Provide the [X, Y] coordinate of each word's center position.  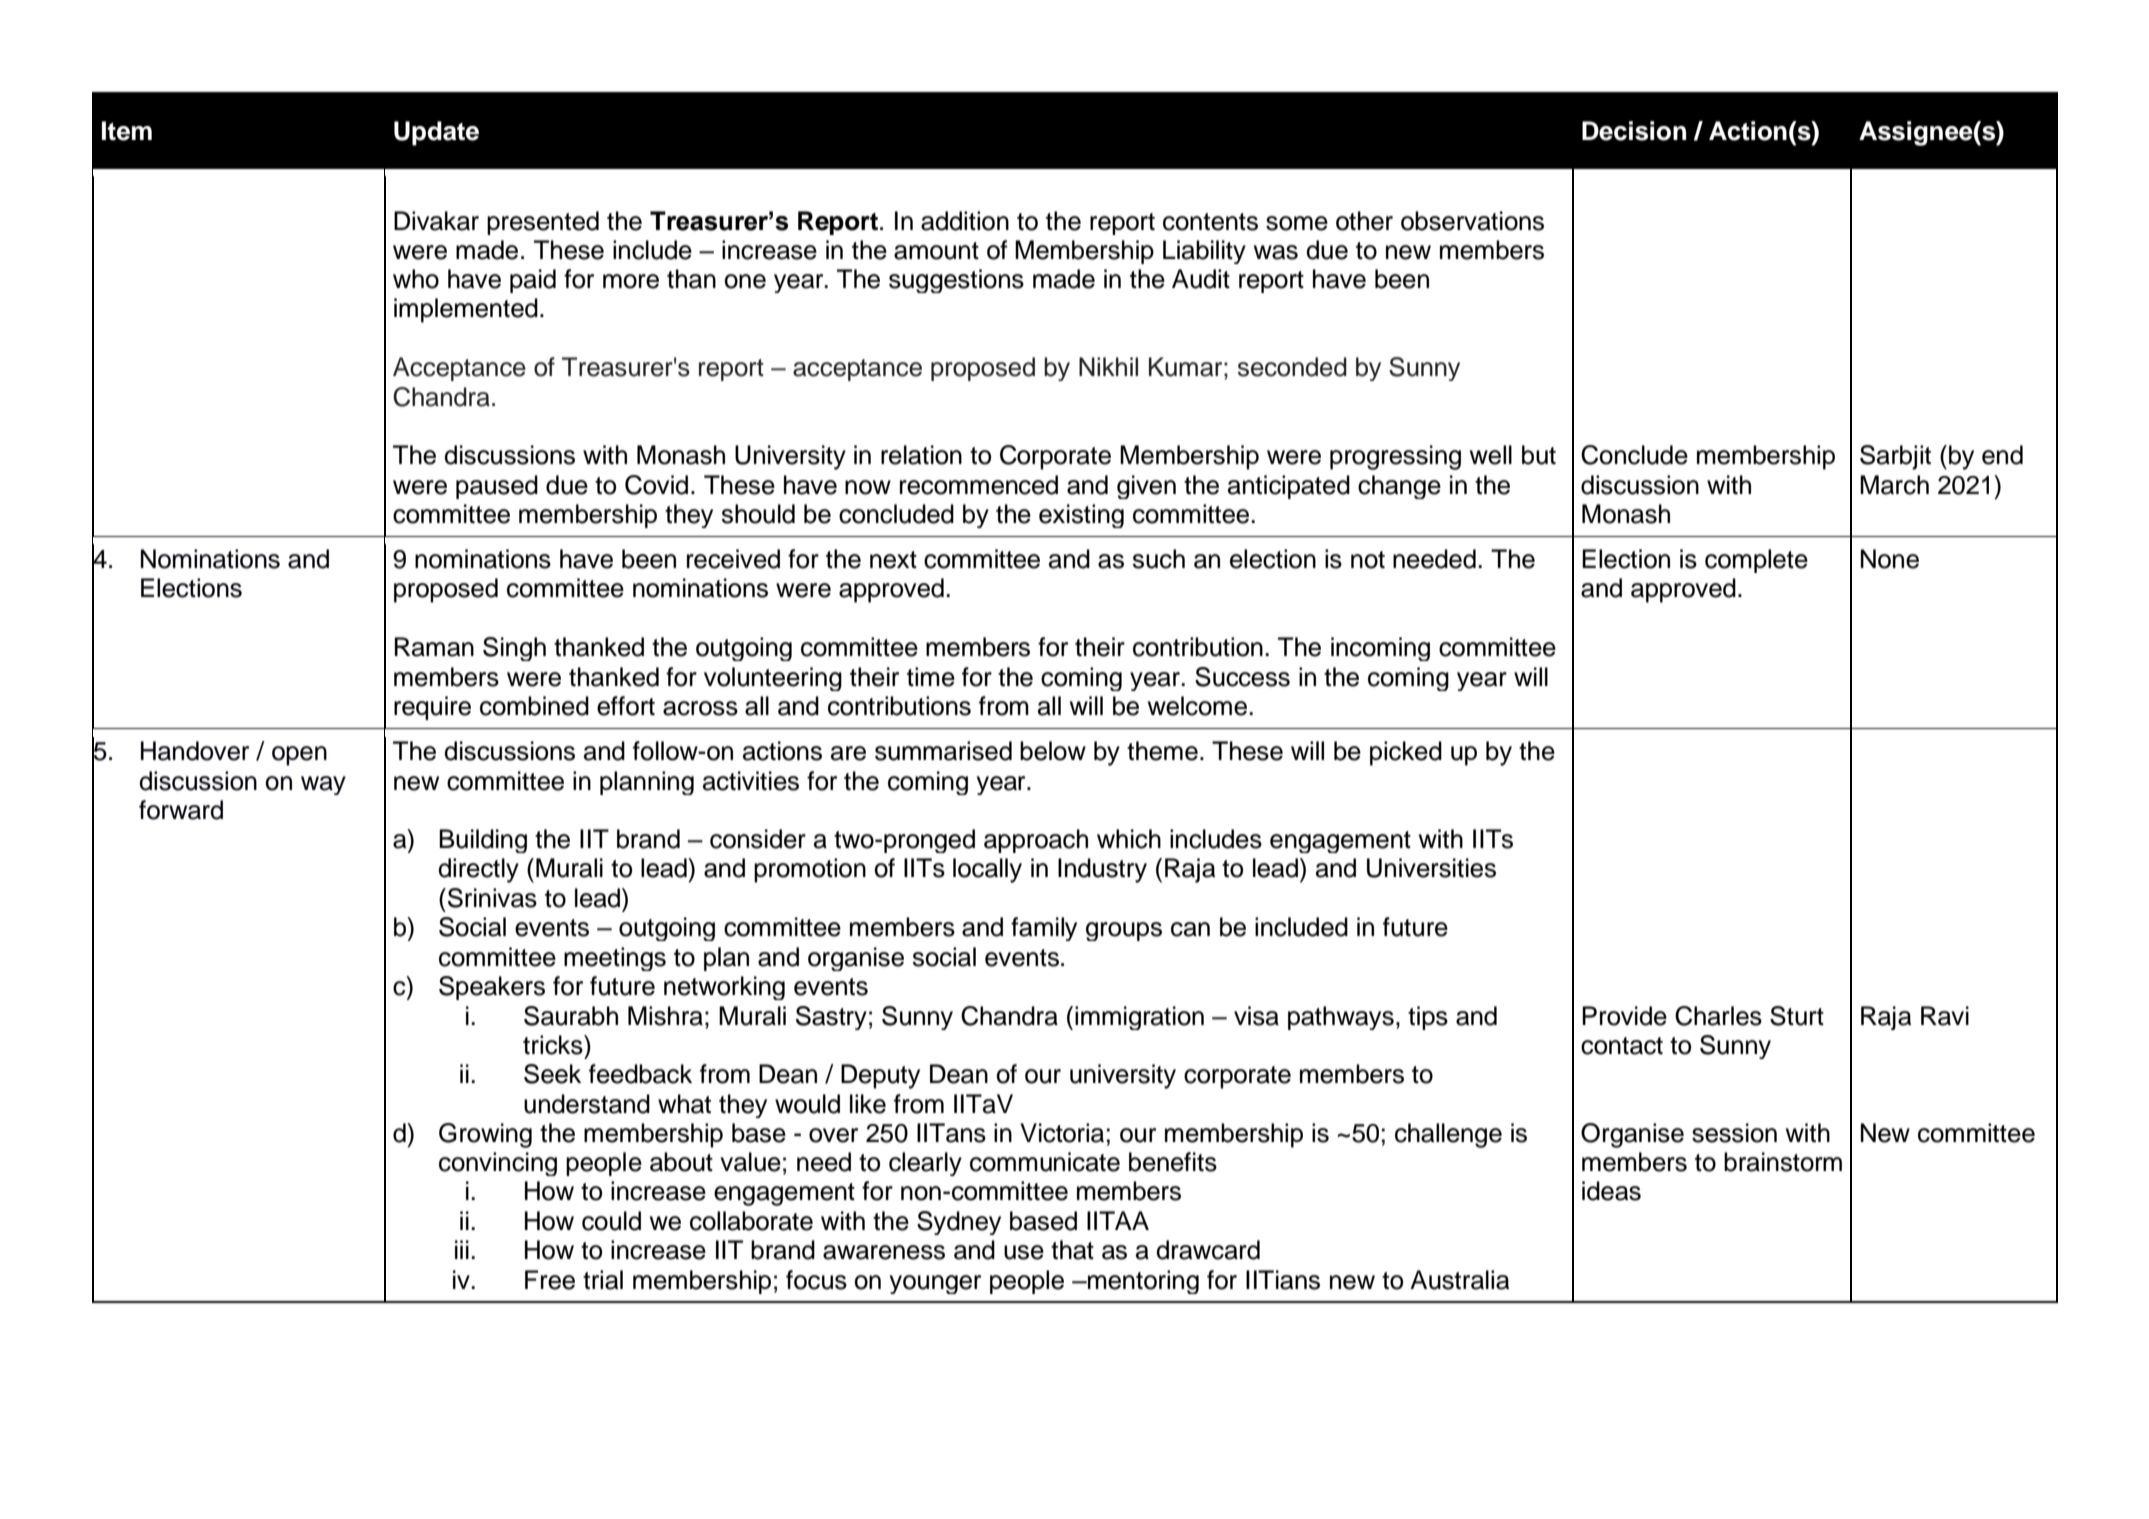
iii [462, 1249]
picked [1406, 753]
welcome [1197, 706]
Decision [1634, 131]
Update [436, 133]
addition [965, 221]
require [432, 708]
